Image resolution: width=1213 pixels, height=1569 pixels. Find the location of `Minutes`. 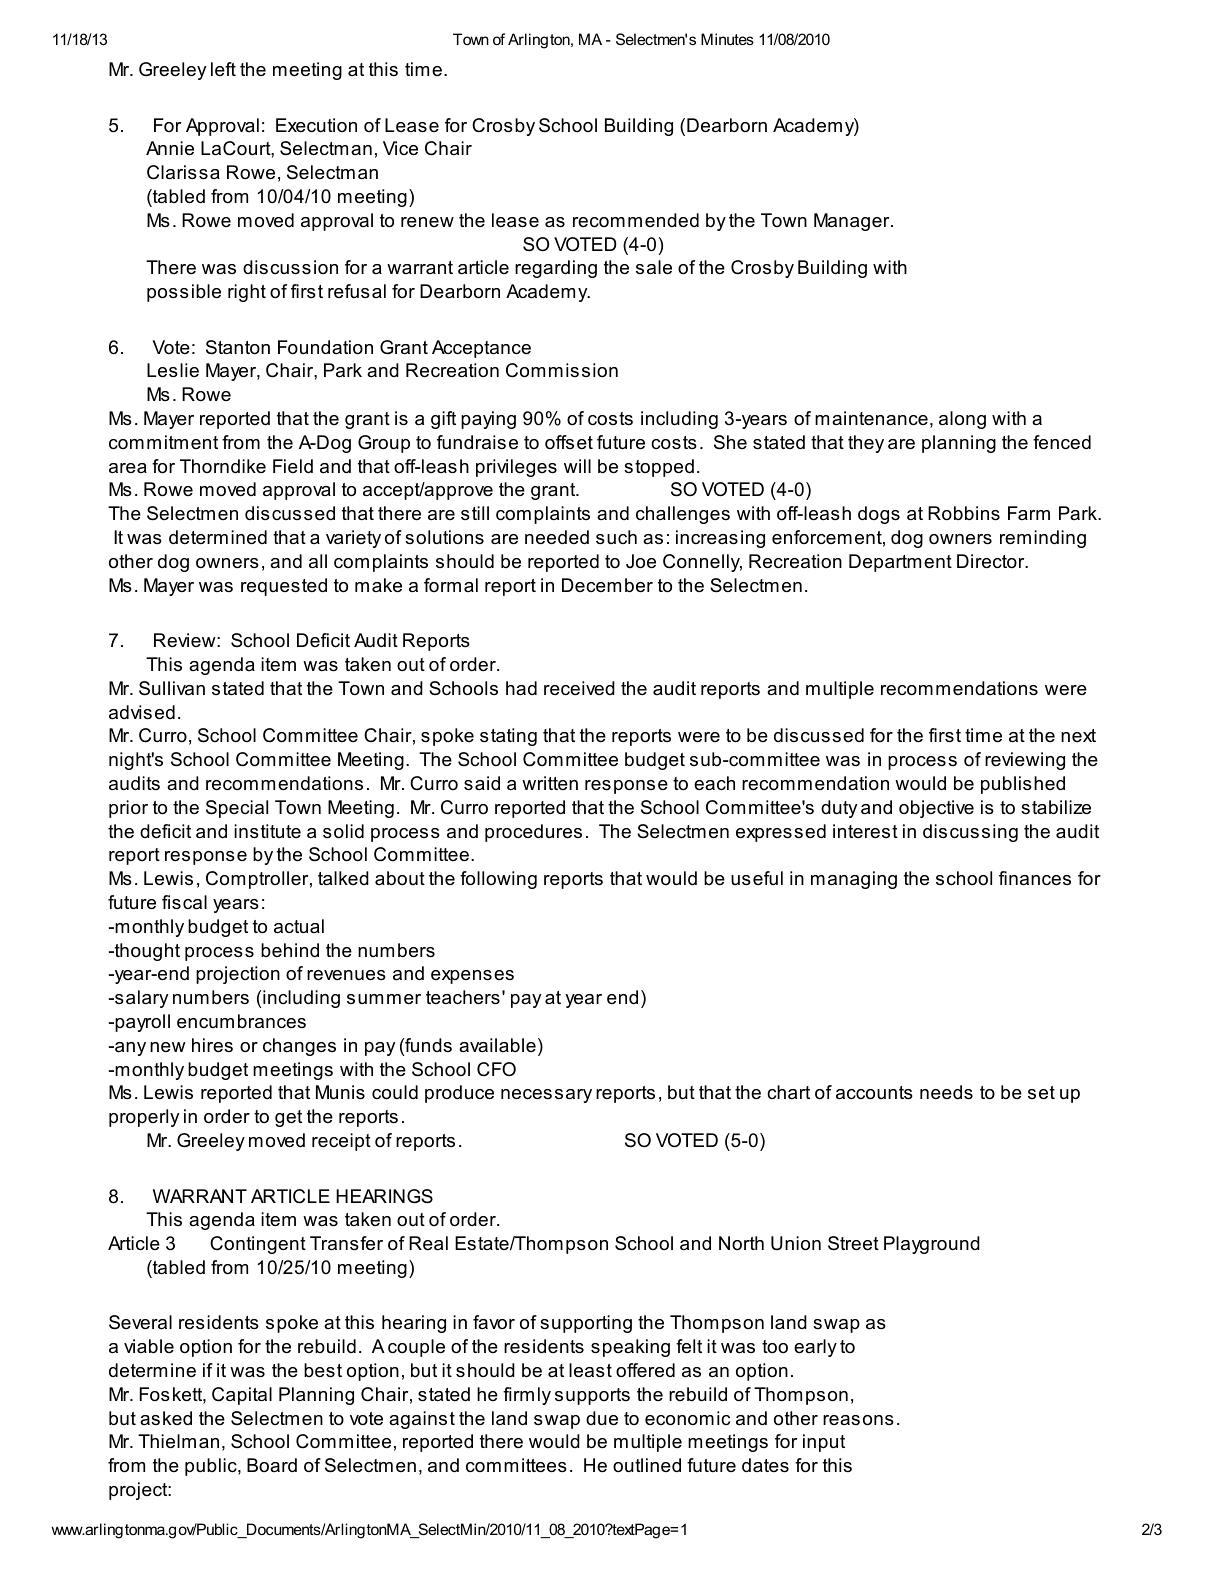

Minutes is located at coordinates (727, 39).
